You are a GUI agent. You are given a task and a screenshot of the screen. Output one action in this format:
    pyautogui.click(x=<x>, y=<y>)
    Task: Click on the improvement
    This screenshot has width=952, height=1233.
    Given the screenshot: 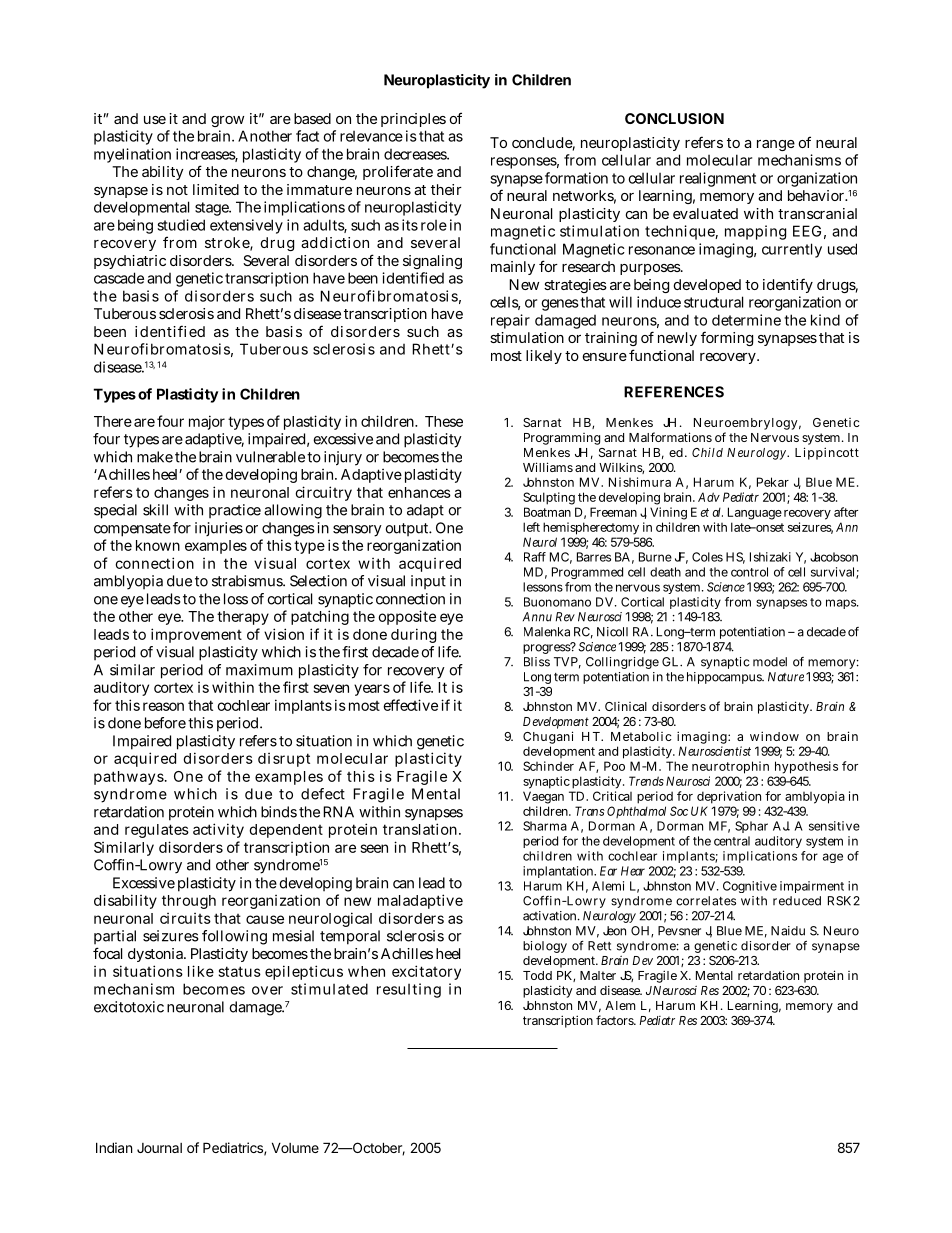 What is the action you would take?
    pyautogui.click(x=196, y=635)
